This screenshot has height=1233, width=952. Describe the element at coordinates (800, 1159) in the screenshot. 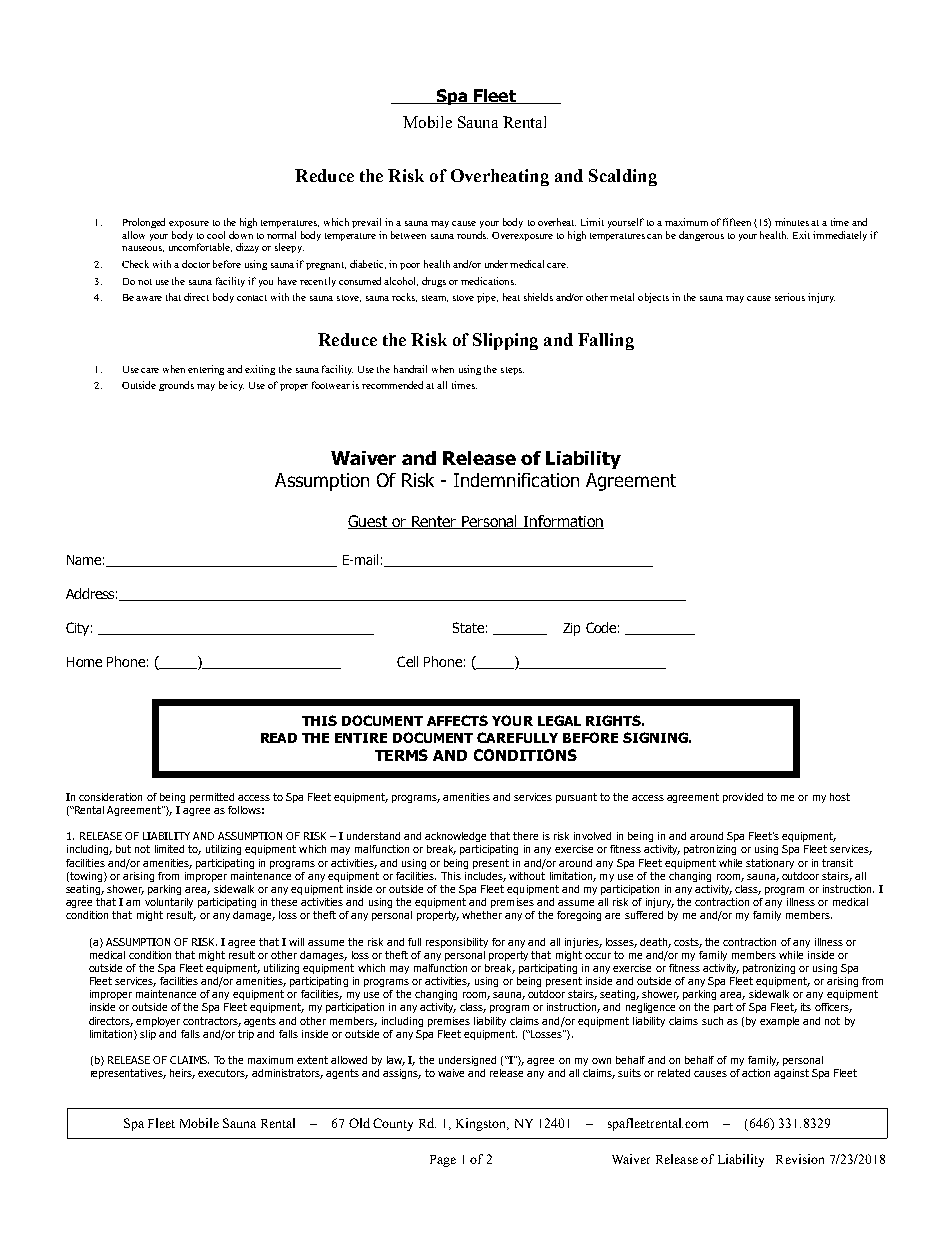

I see `Revision` at that location.
